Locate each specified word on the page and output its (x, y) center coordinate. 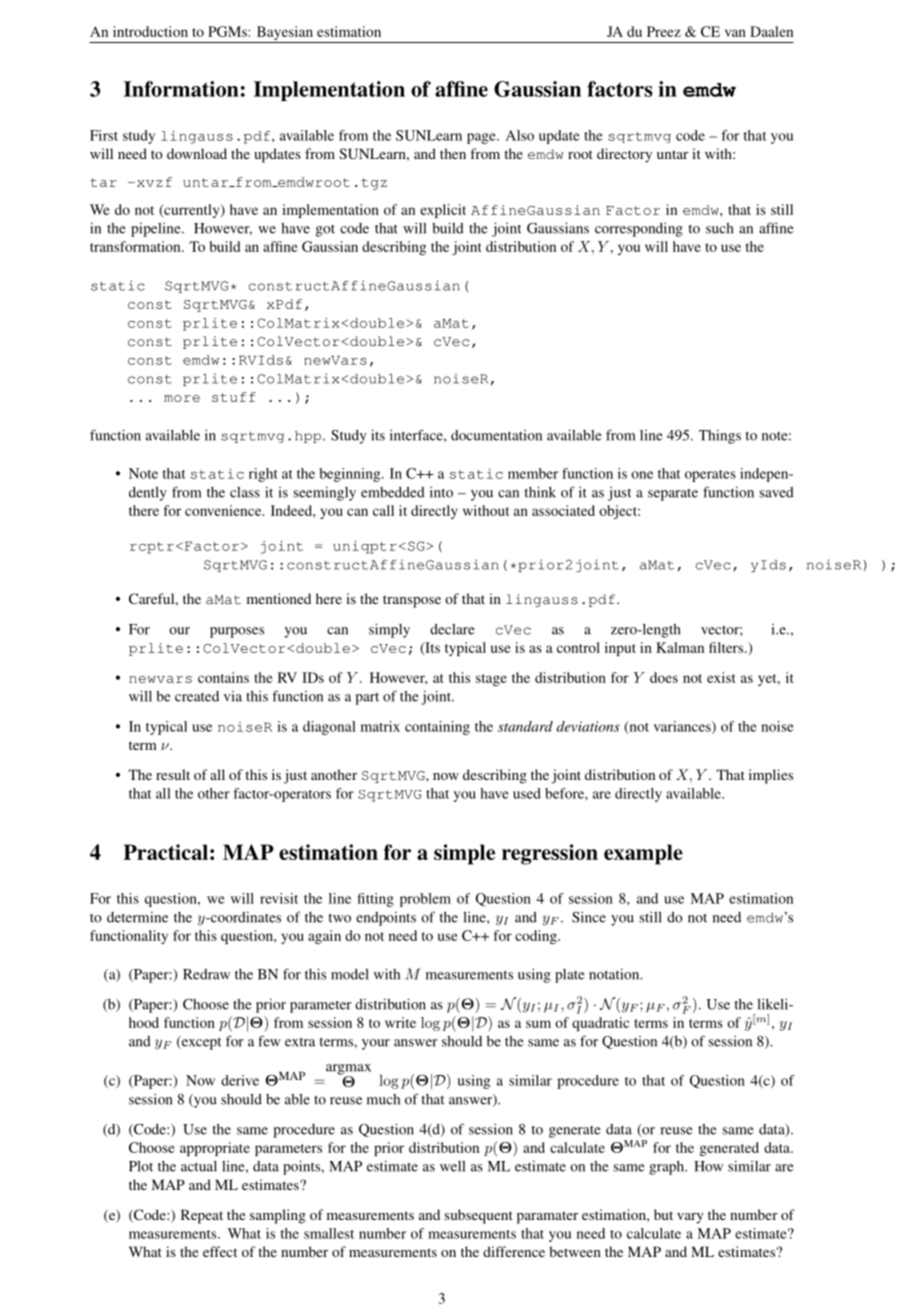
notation (615, 974)
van (735, 33)
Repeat (202, 1216)
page (482, 138)
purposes (237, 632)
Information (181, 89)
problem (425, 900)
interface (417, 435)
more (182, 398)
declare (452, 629)
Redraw (206, 974)
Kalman (680, 647)
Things (720, 437)
